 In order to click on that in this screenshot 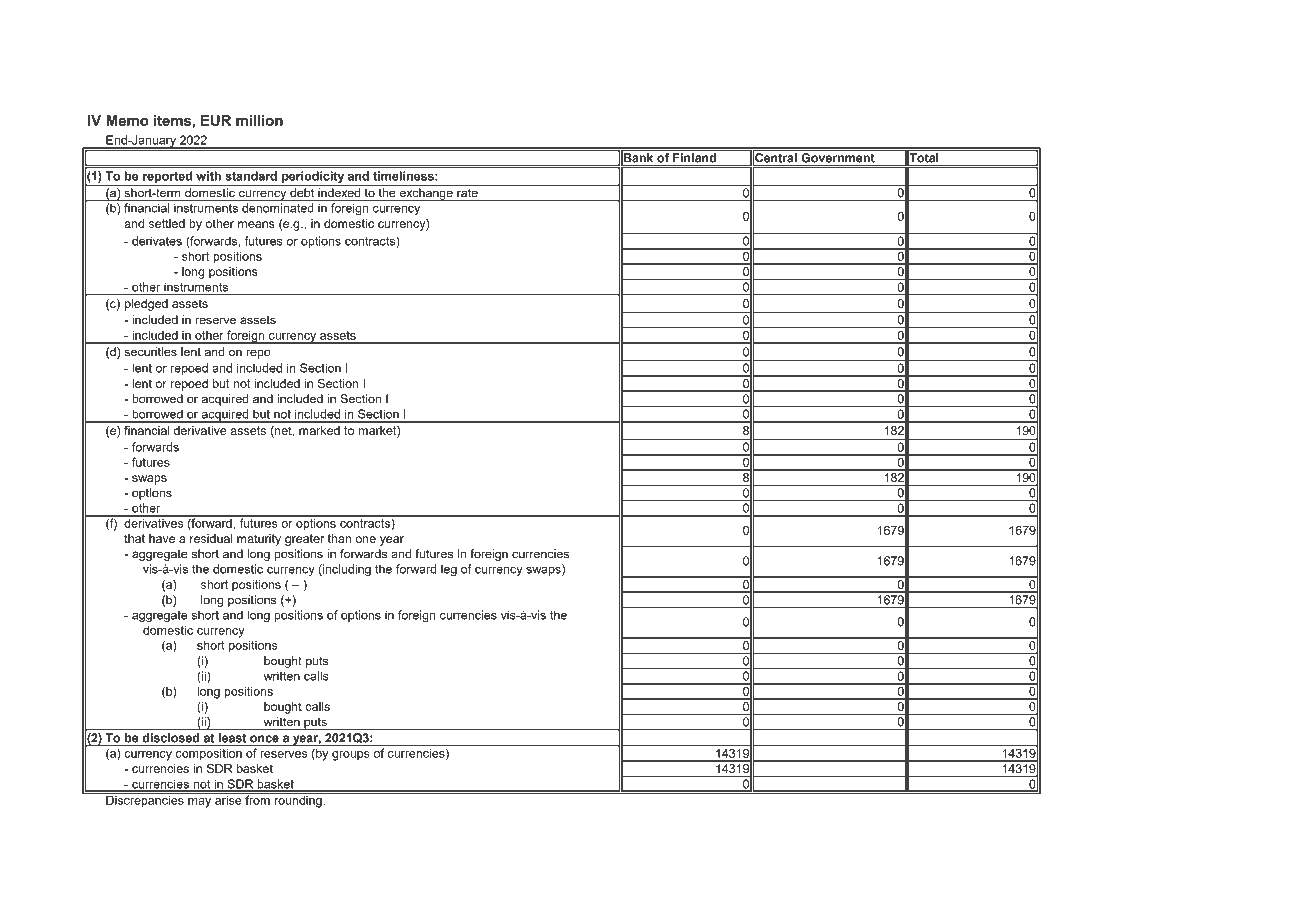, I will do `click(134, 538)`.
